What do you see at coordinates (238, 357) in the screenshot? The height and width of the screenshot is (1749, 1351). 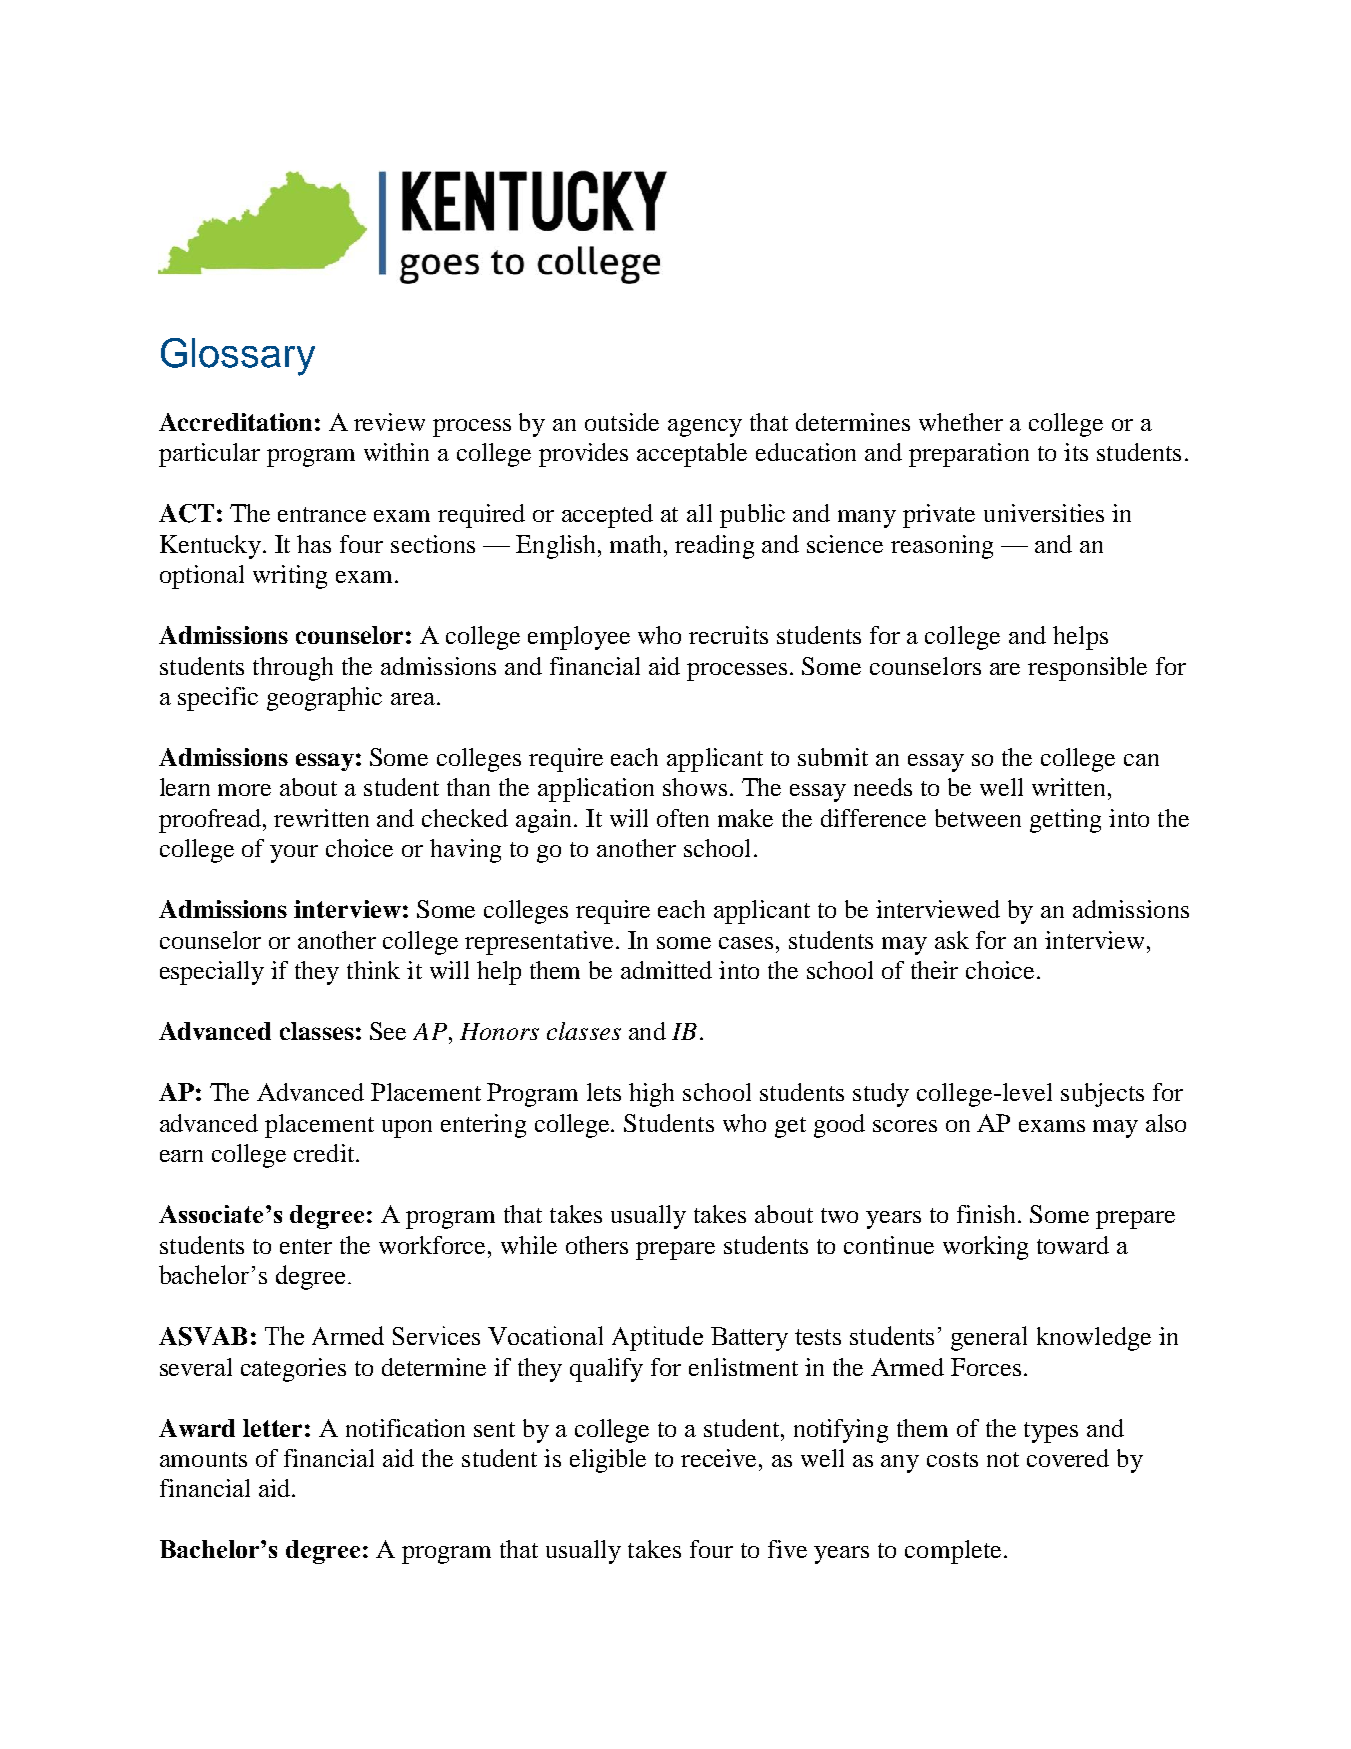 I see `Glossary` at bounding box center [238, 357].
